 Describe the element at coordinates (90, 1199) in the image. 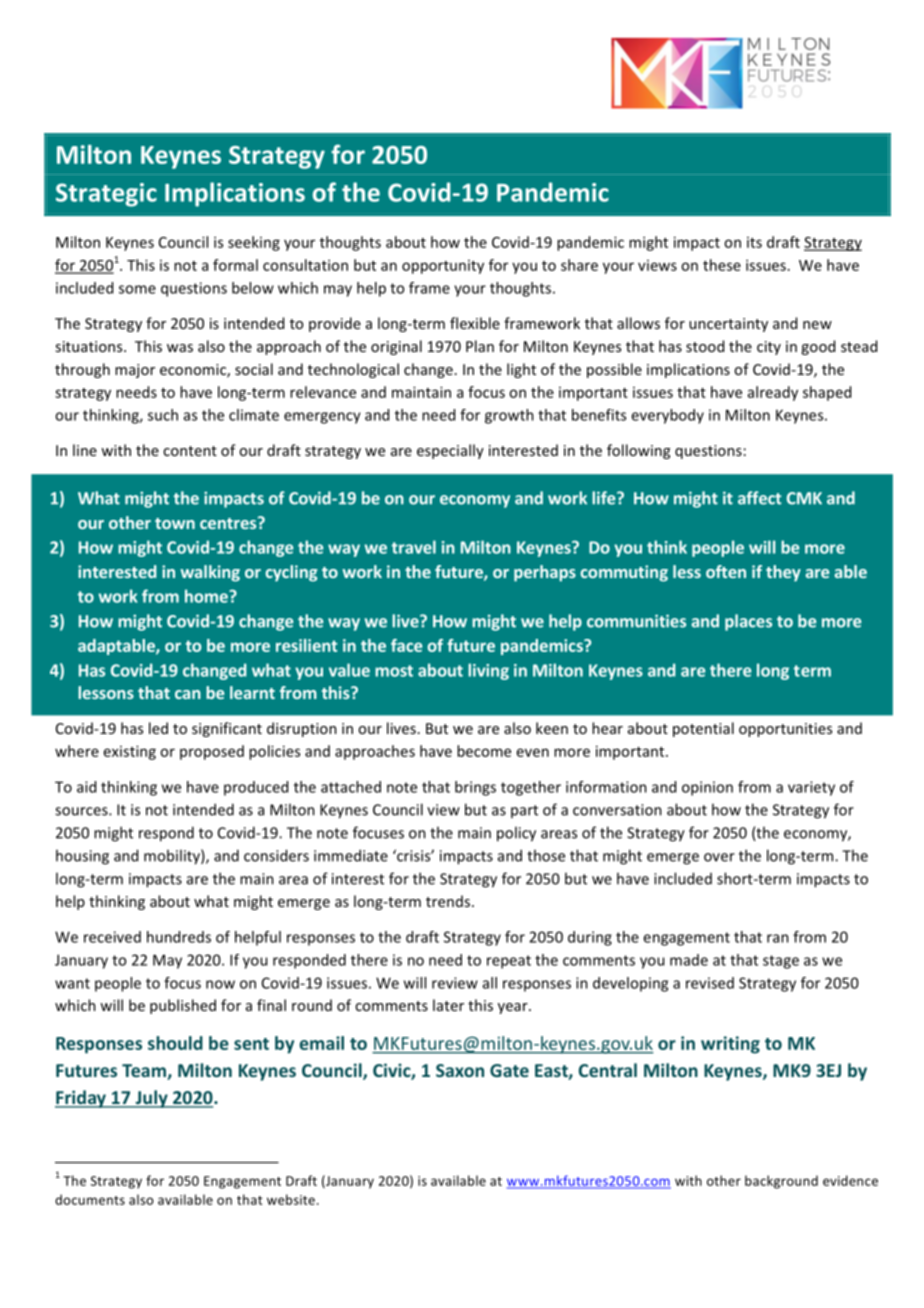

I see `documents` at that location.
